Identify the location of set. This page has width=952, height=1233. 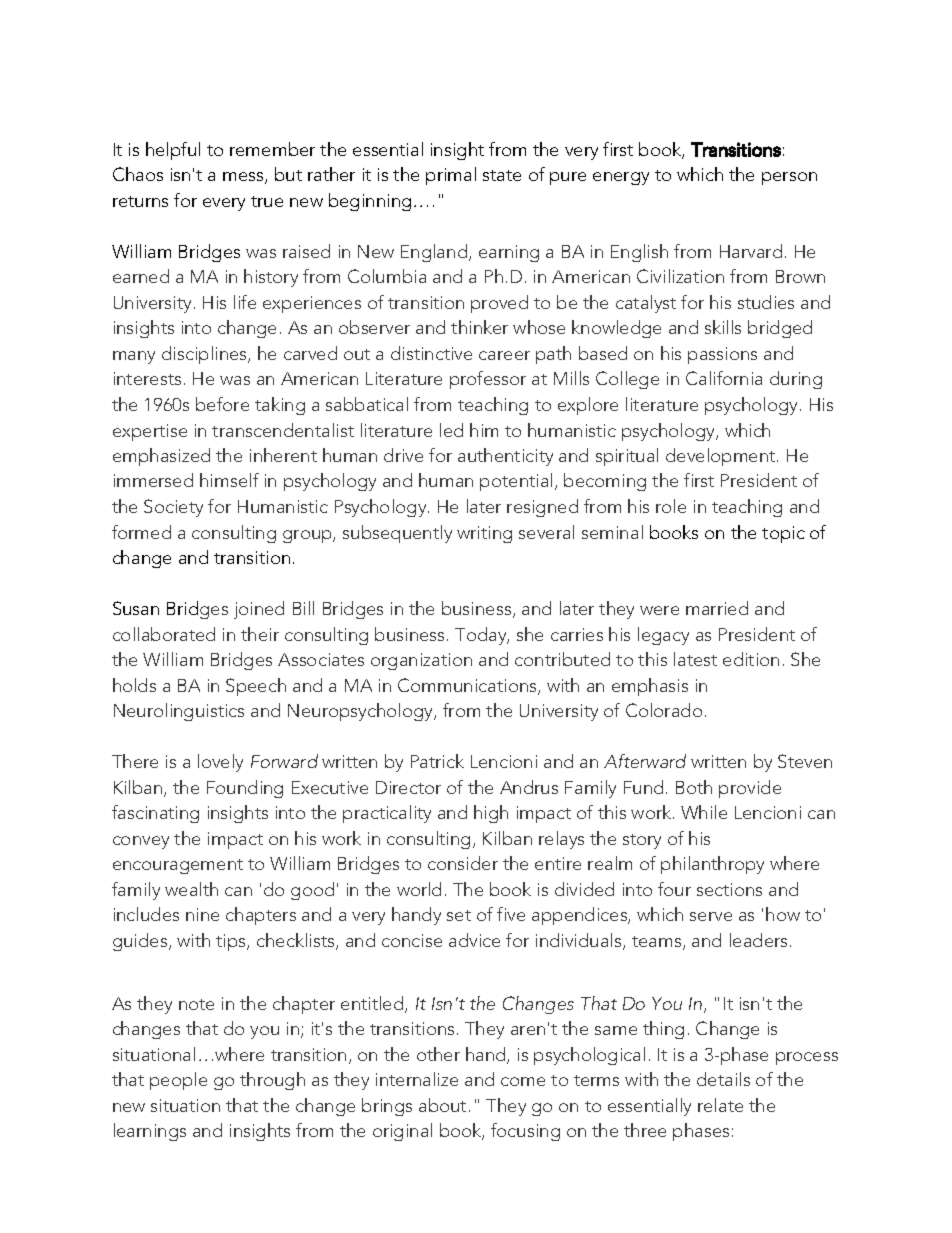
(459, 915).
